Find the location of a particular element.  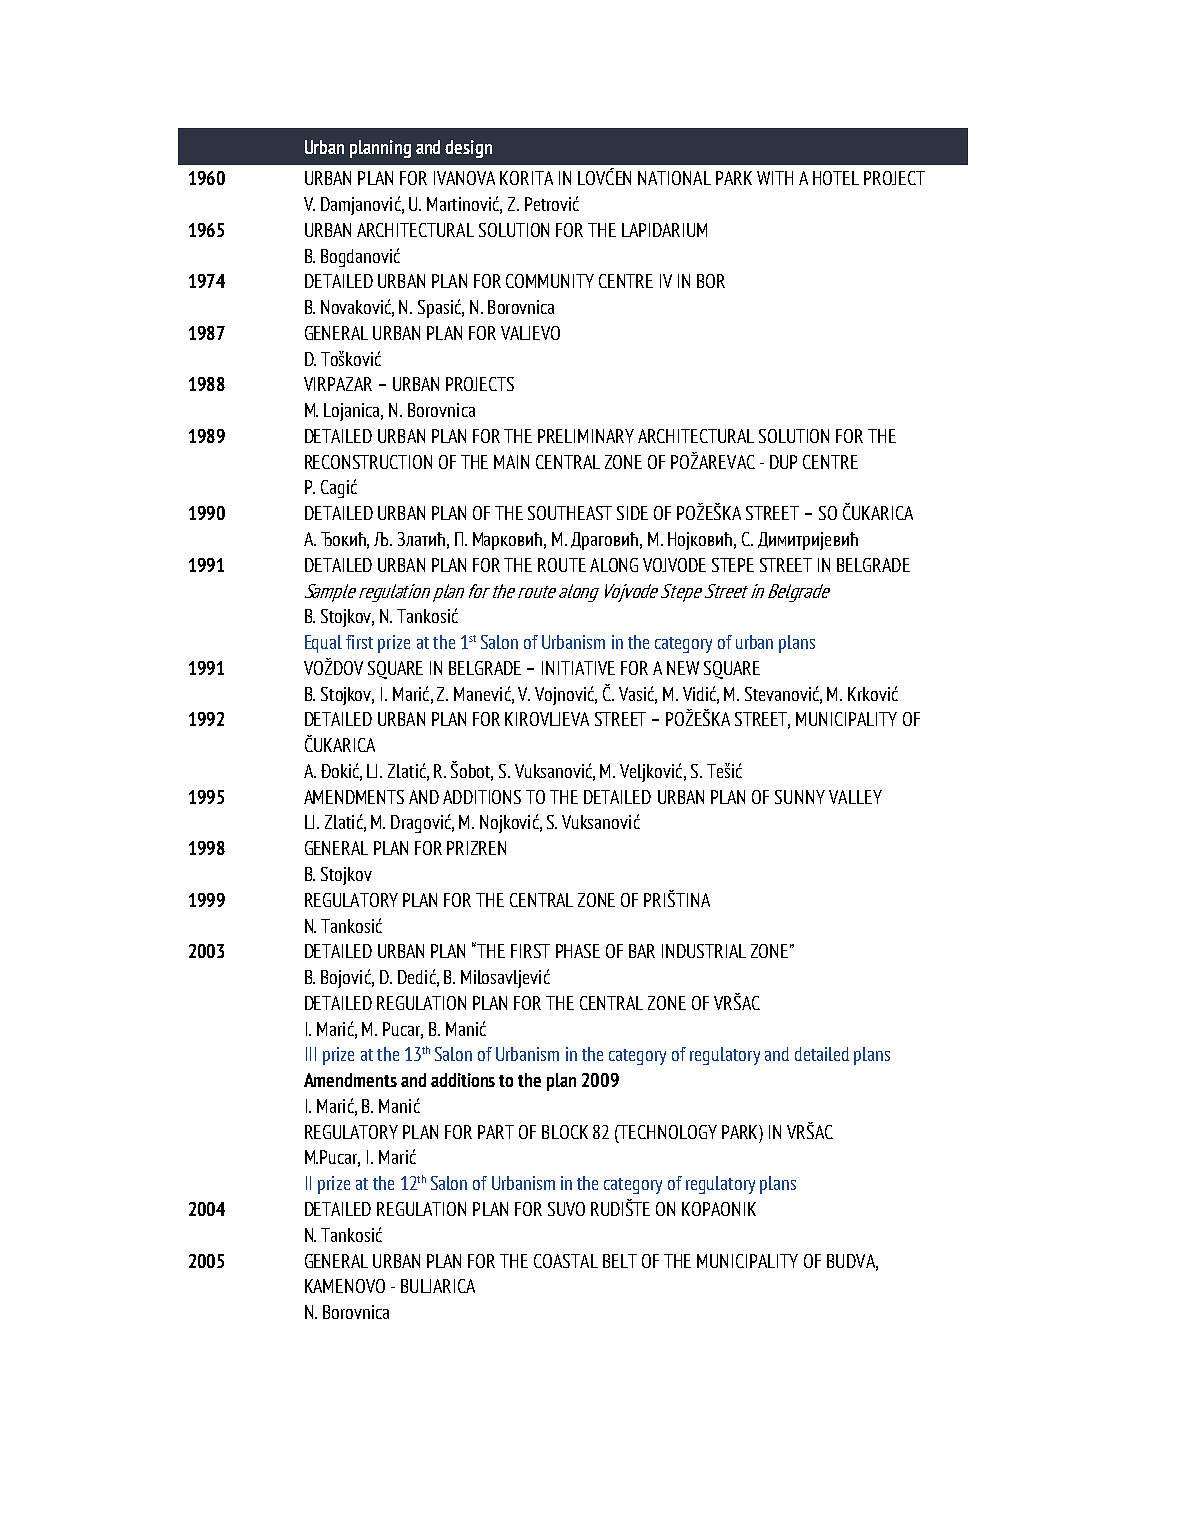

SUNNY is located at coordinates (800, 797).
